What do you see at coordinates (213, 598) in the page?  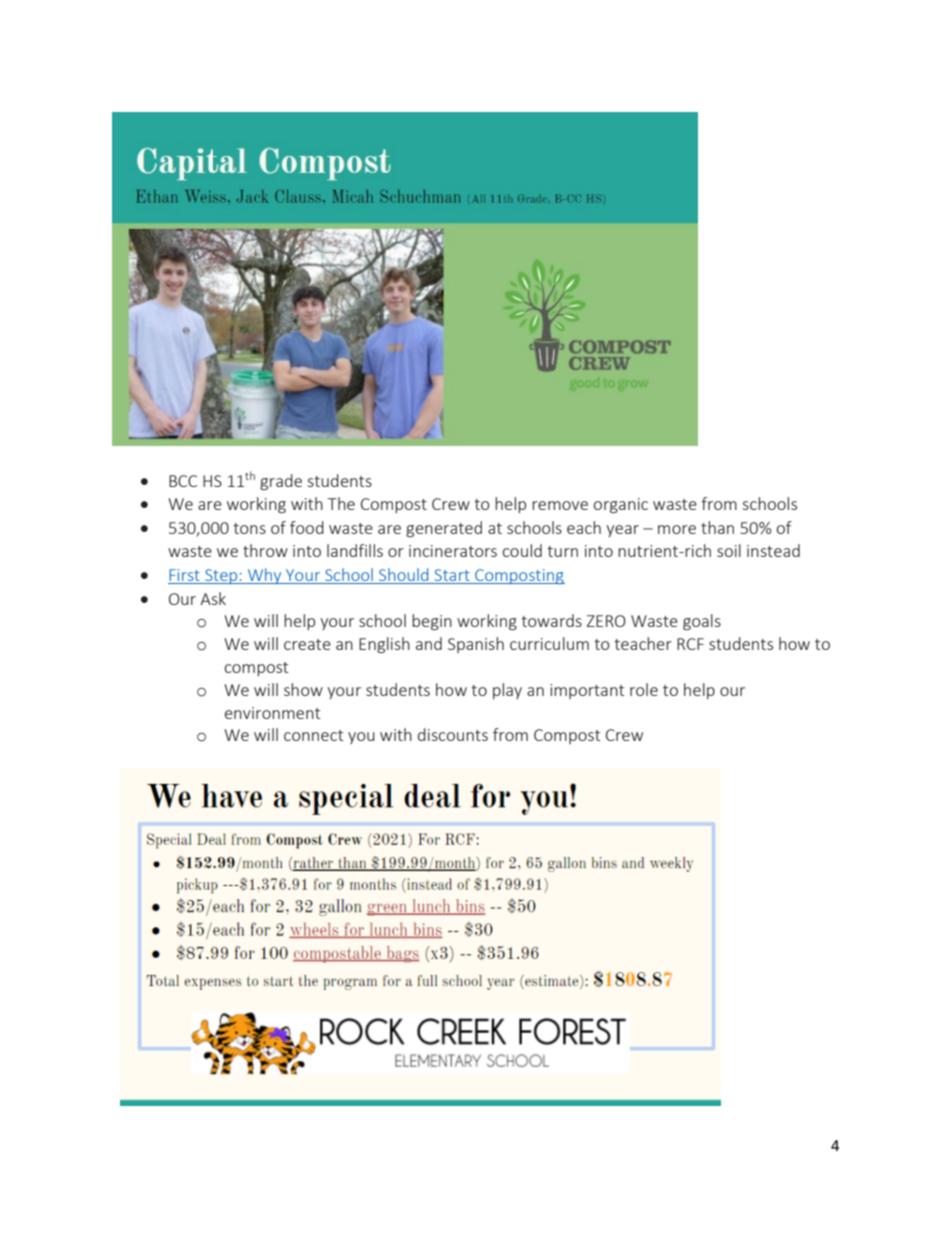 I see `Ask` at bounding box center [213, 598].
